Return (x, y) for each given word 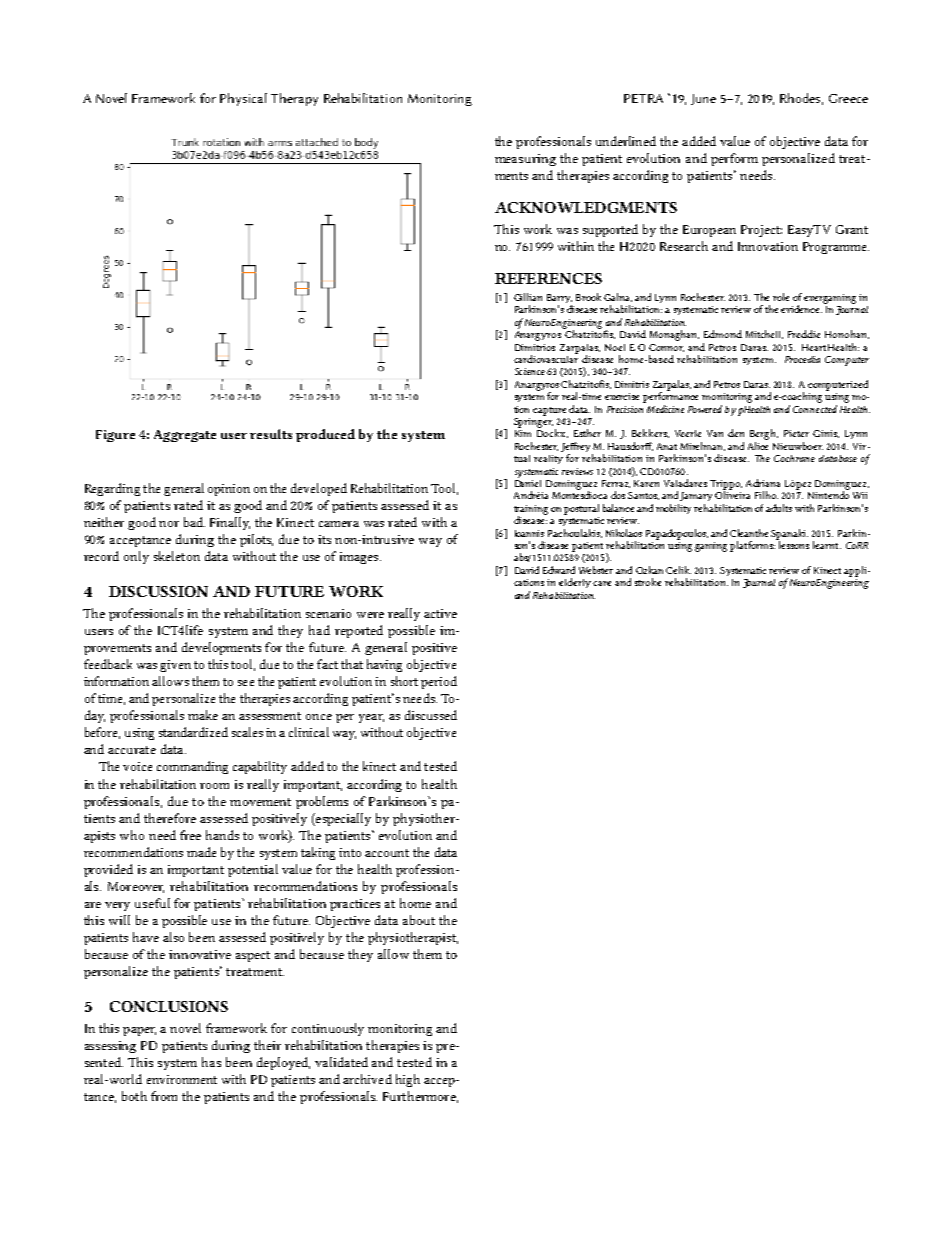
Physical (243, 99)
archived (367, 1079)
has (211, 1062)
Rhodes (801, 99)
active (440, 613)
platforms (752, 546)
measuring (525, 160)
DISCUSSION (158, 591)
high (408, 1080)
